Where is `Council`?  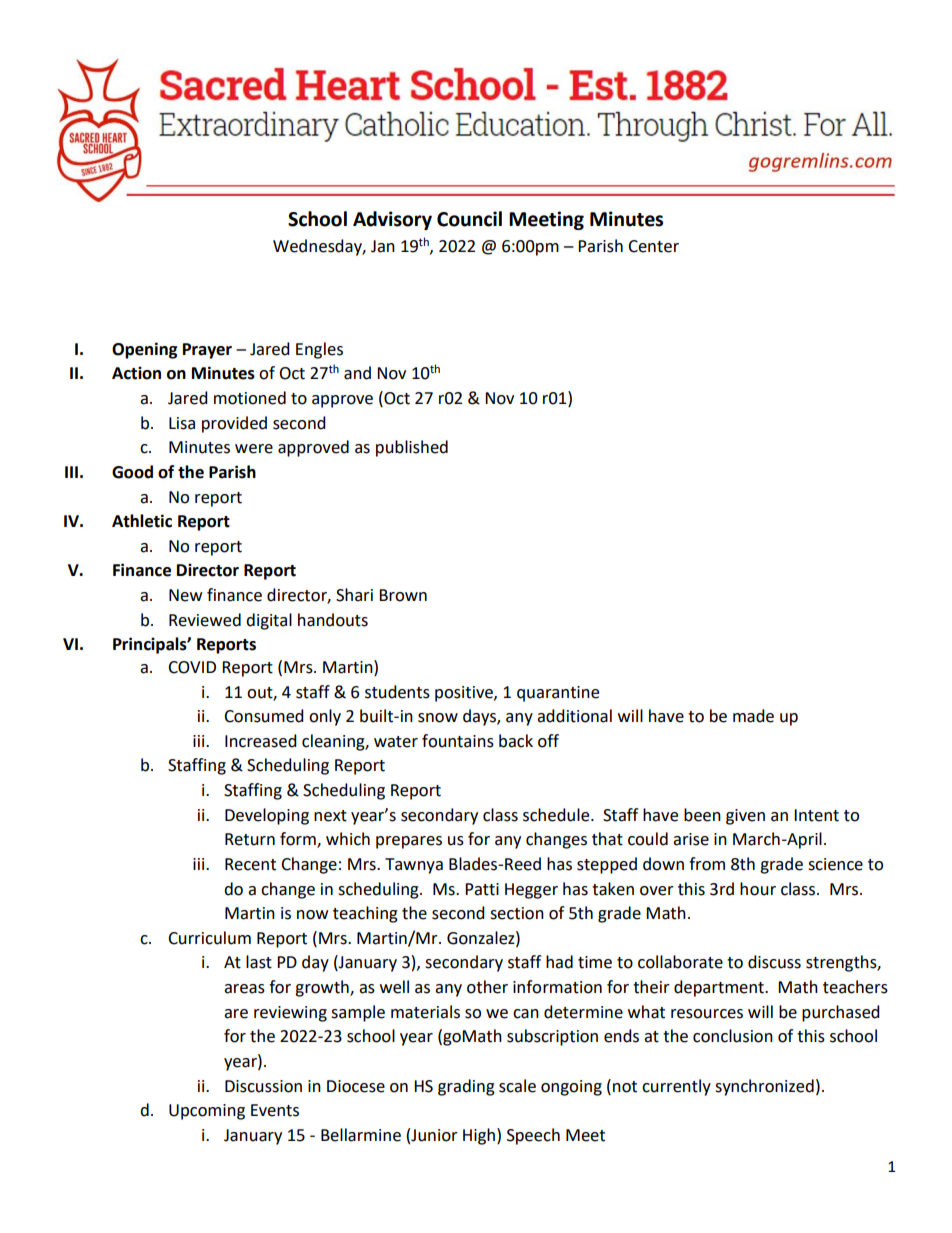
Council is located at coordinates (469, 219).
